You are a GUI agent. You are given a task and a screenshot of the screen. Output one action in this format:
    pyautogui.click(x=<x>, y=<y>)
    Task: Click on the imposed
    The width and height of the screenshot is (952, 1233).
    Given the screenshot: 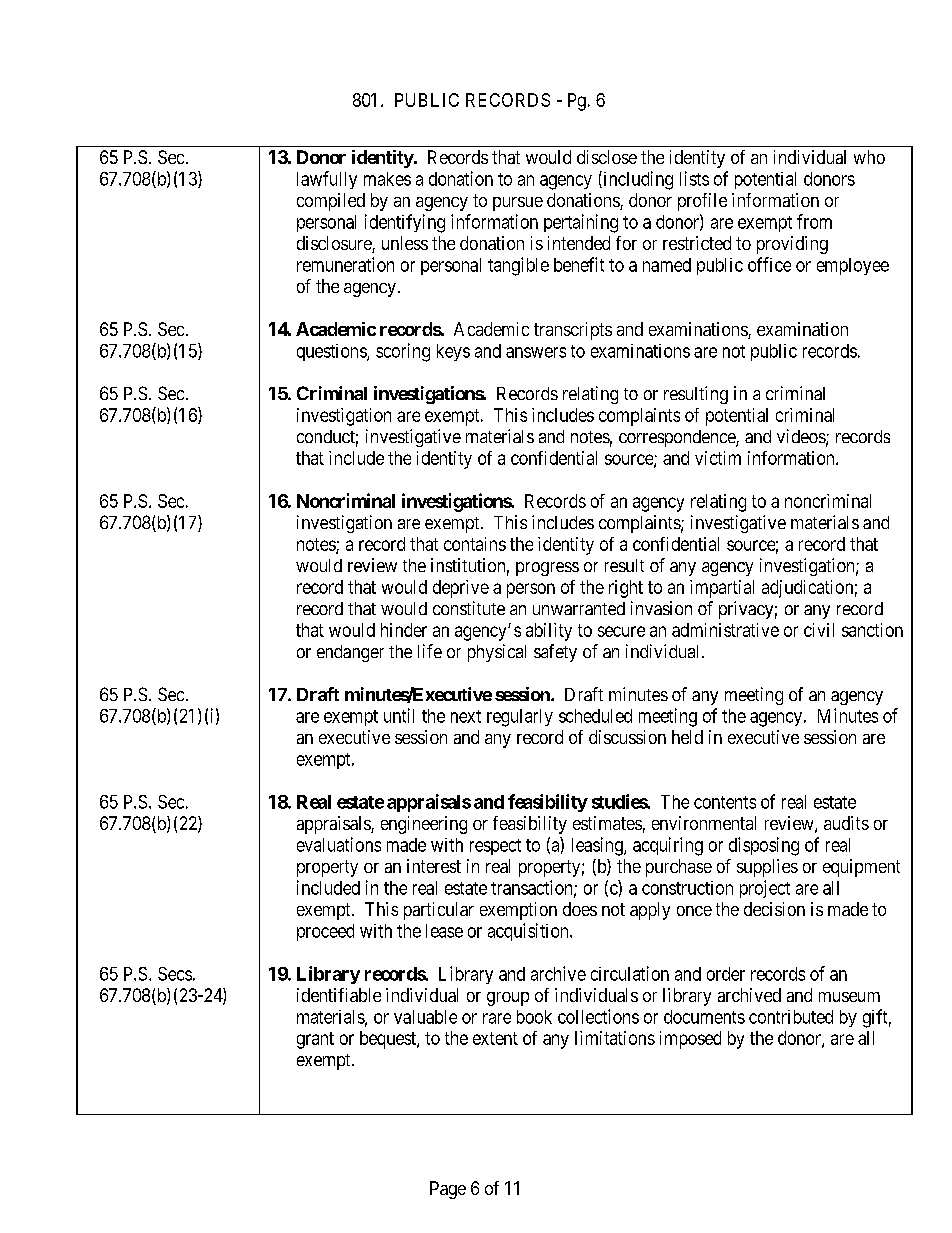 What is the action you would take?
    pyautogui.click(x=690, y=1040)
